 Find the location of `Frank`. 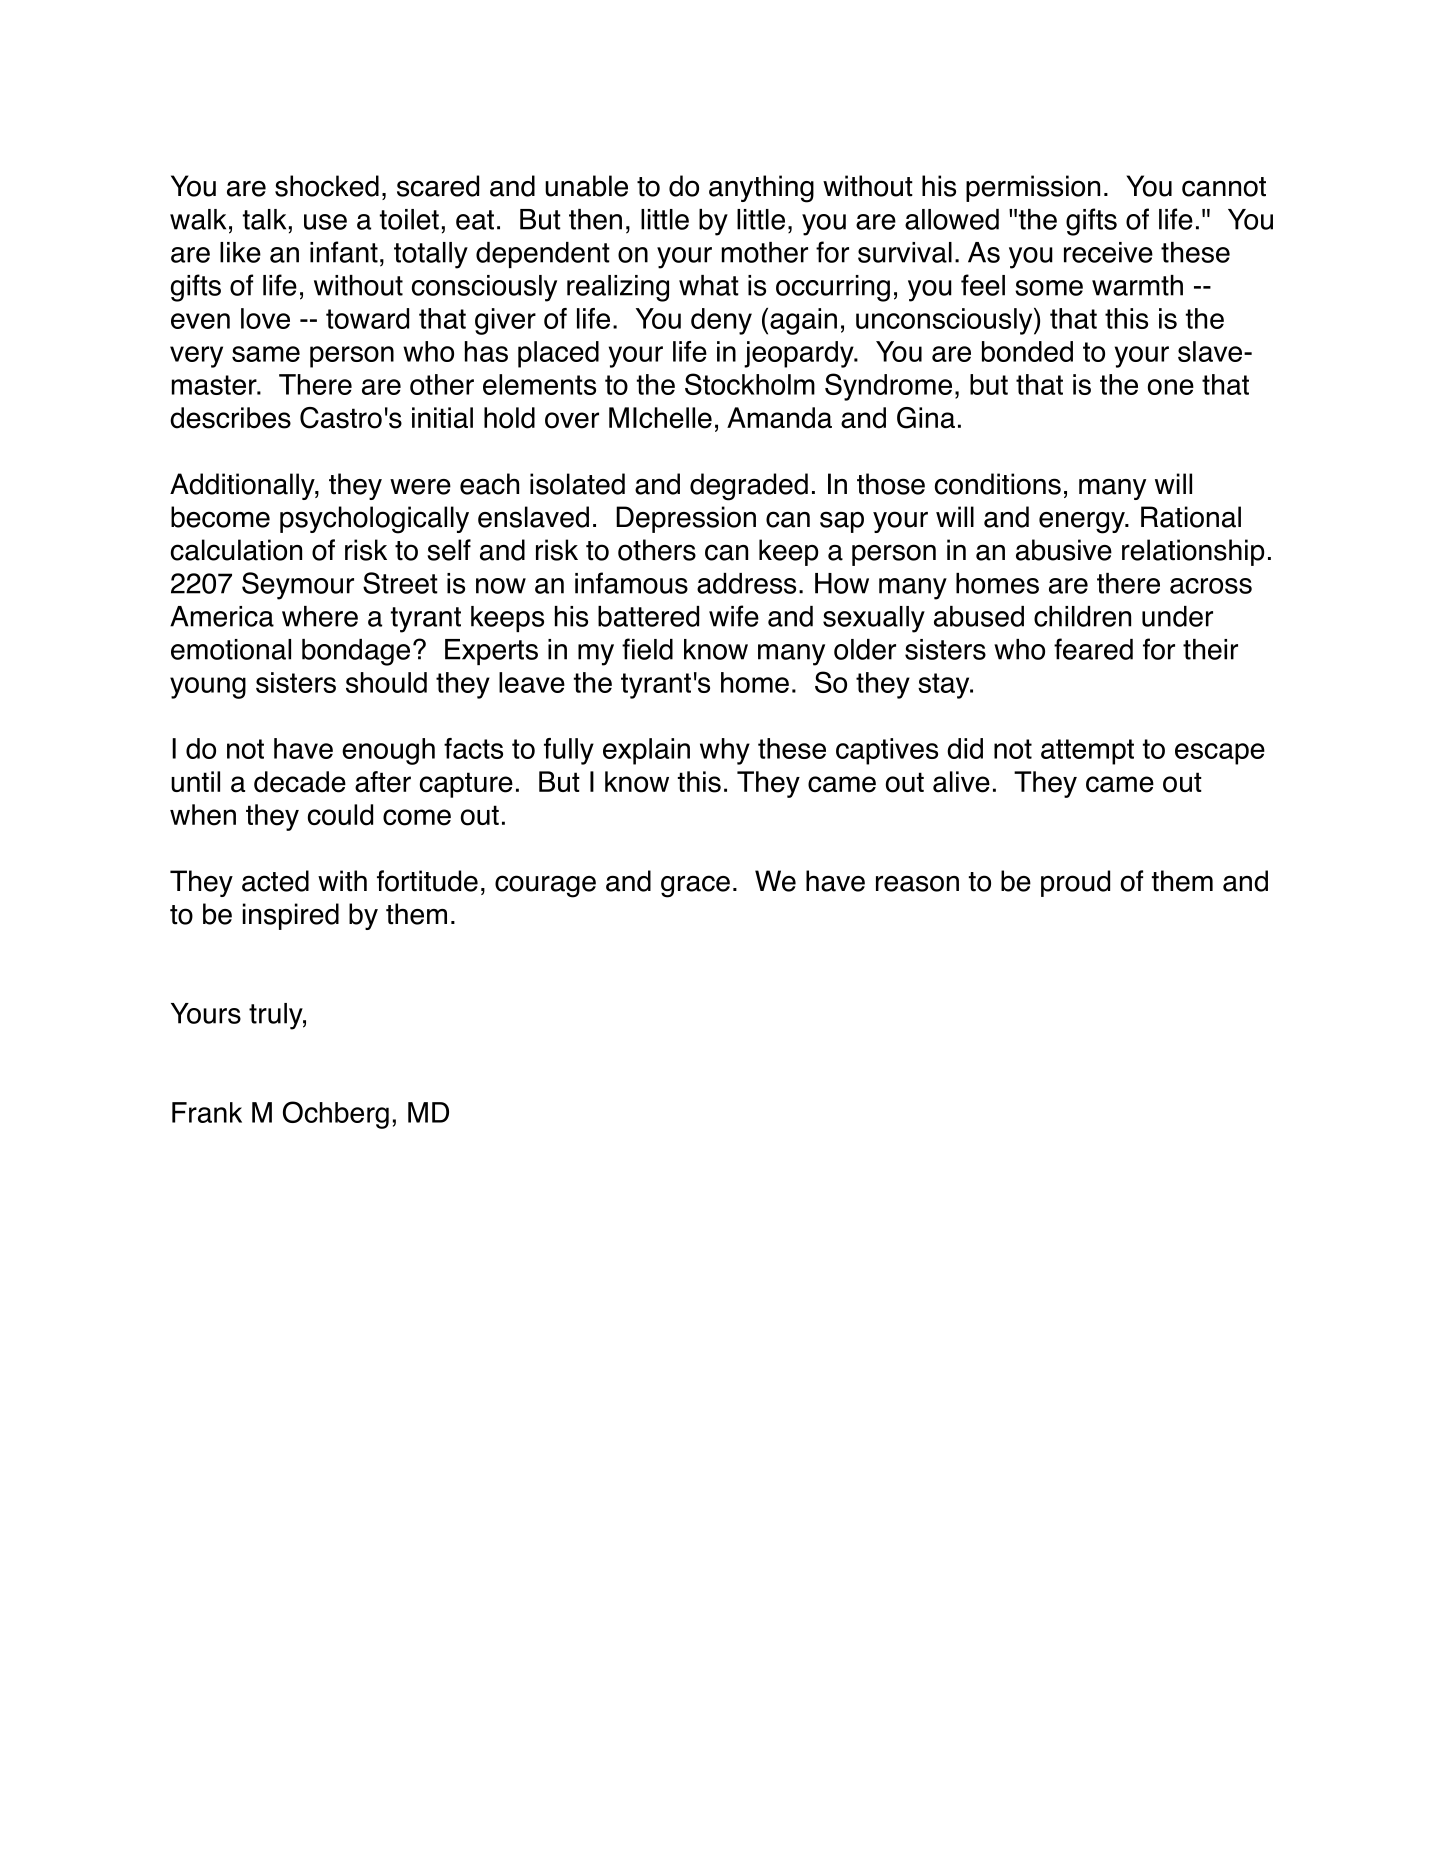

Frank is located at coordinates (207, 1112).
